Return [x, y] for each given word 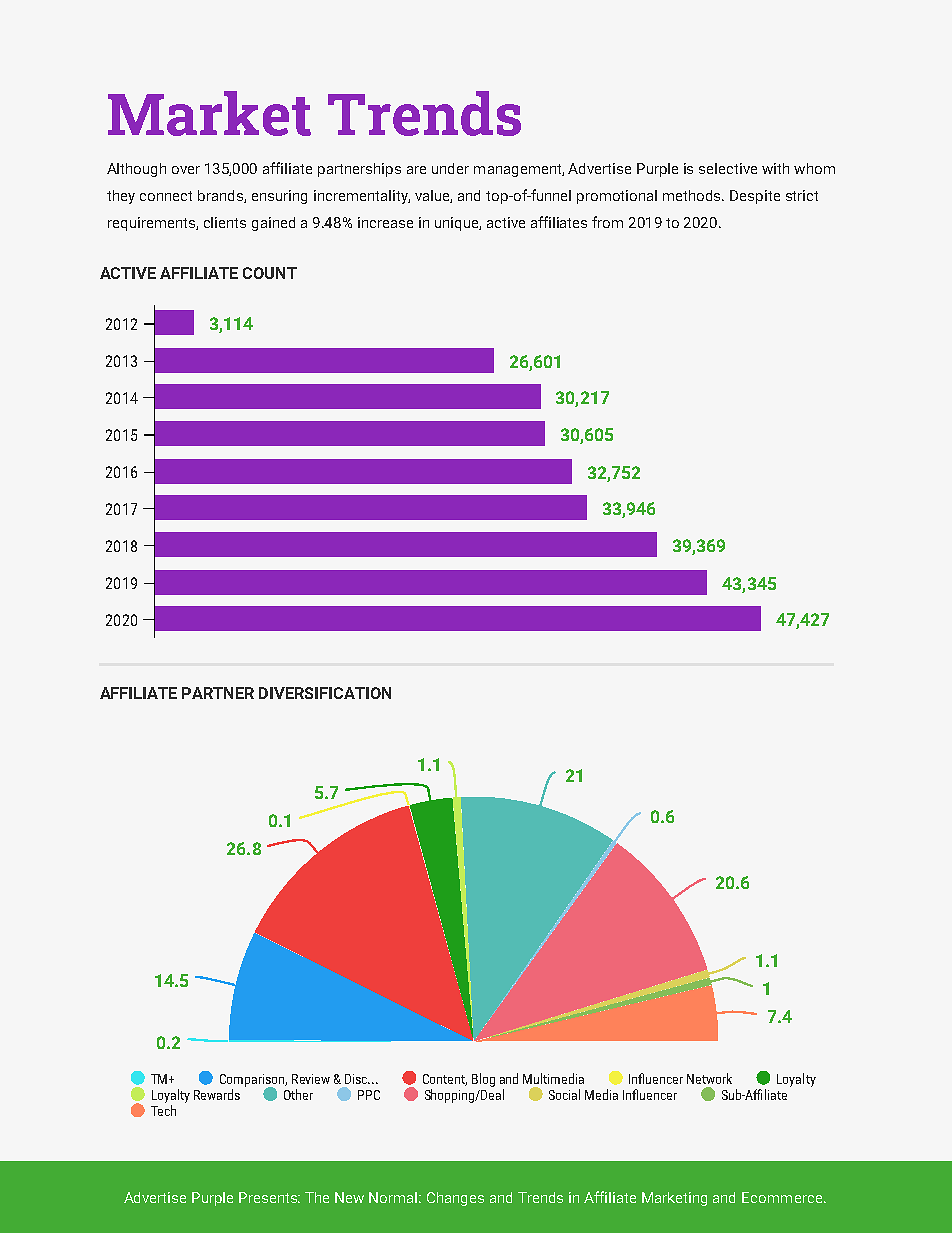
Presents [269, 1197]
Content [445, 1080]
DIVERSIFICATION [325, 693]
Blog [483, 1080]
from [607, 222]
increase [385, 222]
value [433, 196]
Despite [755, 197]
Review [311, 1079]
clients [225, 222]
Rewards [217, 1094]
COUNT [270, 273]
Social [564, 1094]
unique [458, 224]
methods [693, 195]
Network [709, 1078]
